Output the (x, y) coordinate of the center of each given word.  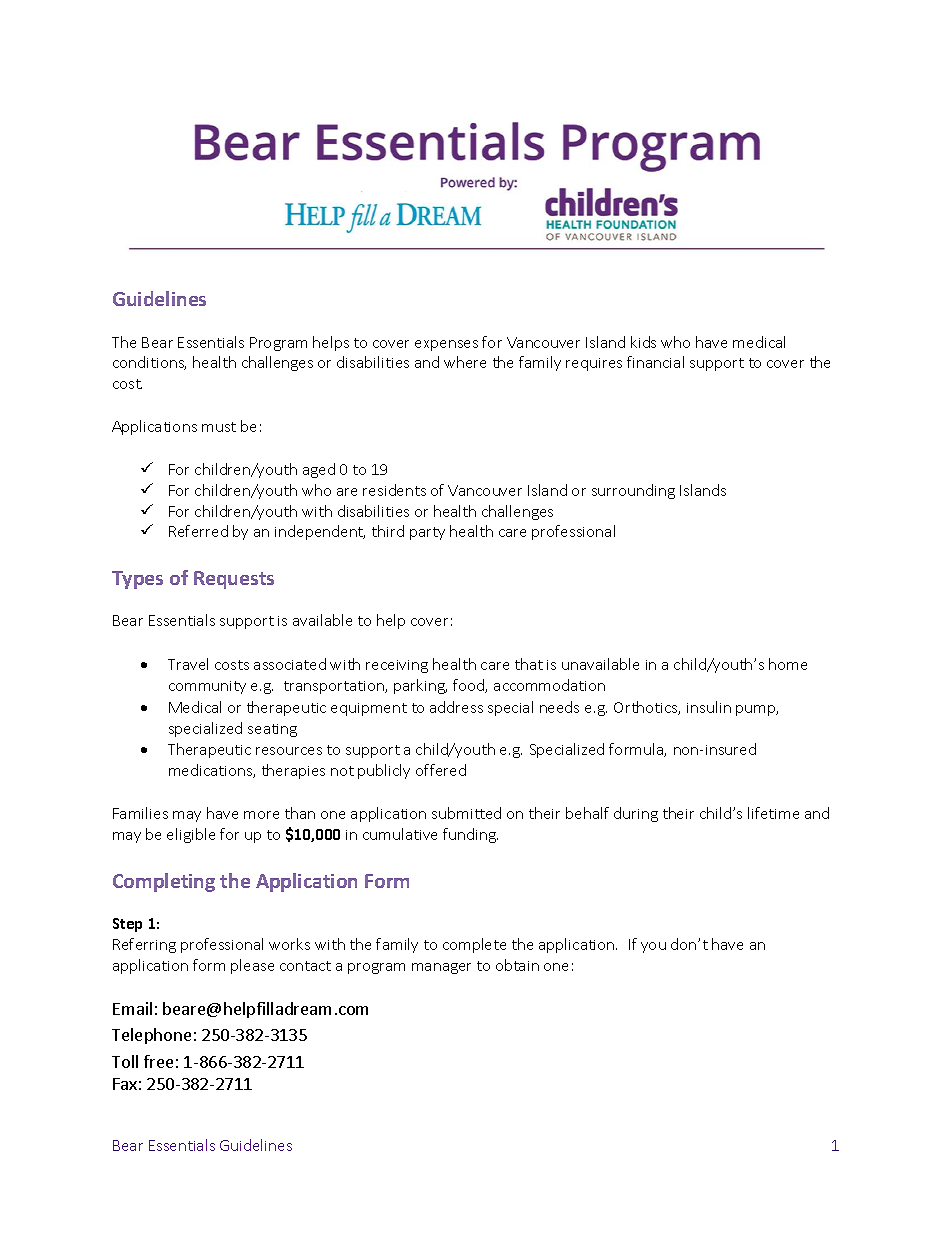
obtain (517, 965)
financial (655, 362)
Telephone (151, 1036)
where (465, 362)
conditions (149, 363)
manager (441, 968)
